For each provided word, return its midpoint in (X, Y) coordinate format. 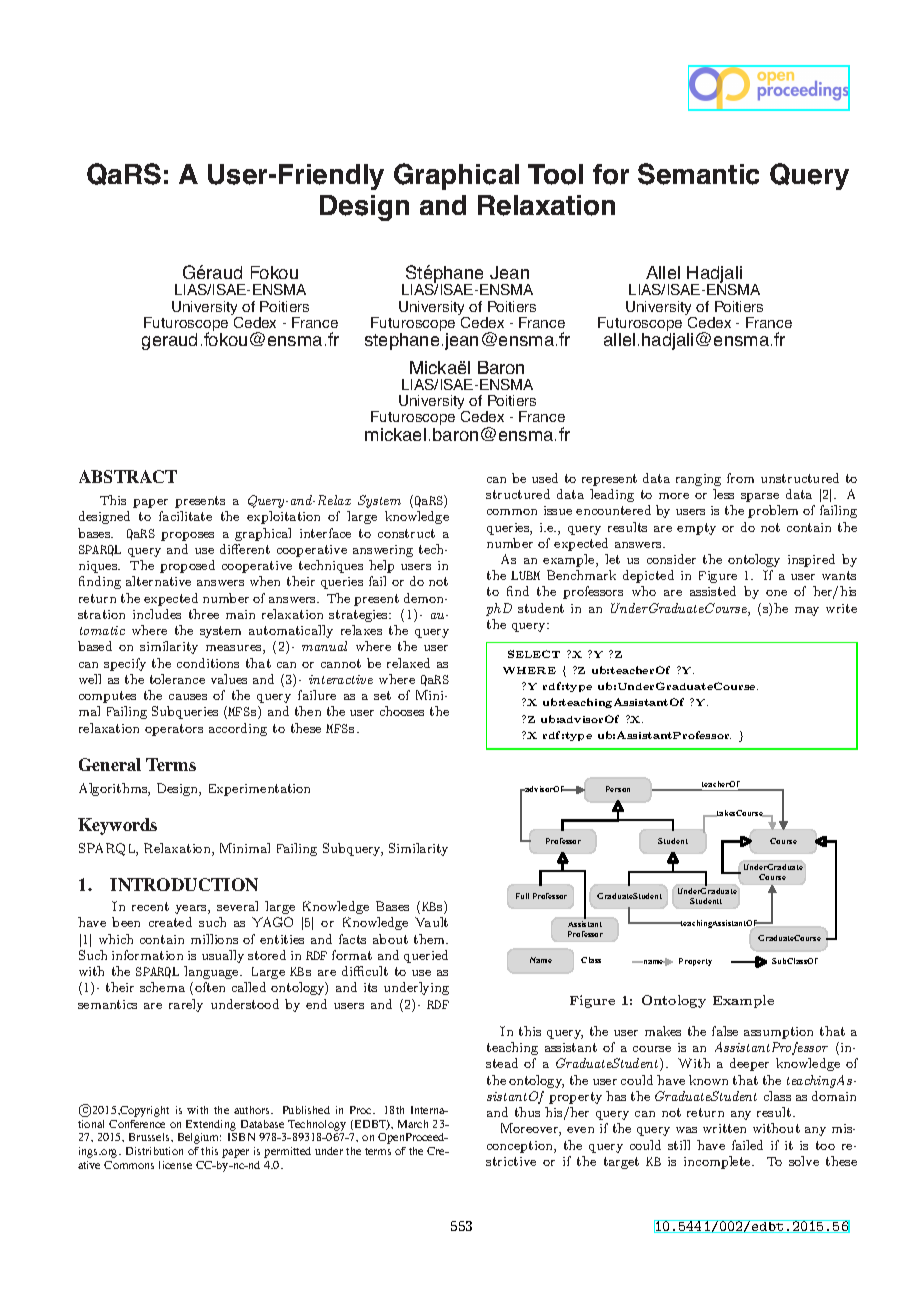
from (740, 478)
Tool (555, 174)
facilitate (185, 516)
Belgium (199, 1138)
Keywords (117, 826)
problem (773, 511)
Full (522, 896)
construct (406, 533)
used (545, 478)
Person (618, 789)
